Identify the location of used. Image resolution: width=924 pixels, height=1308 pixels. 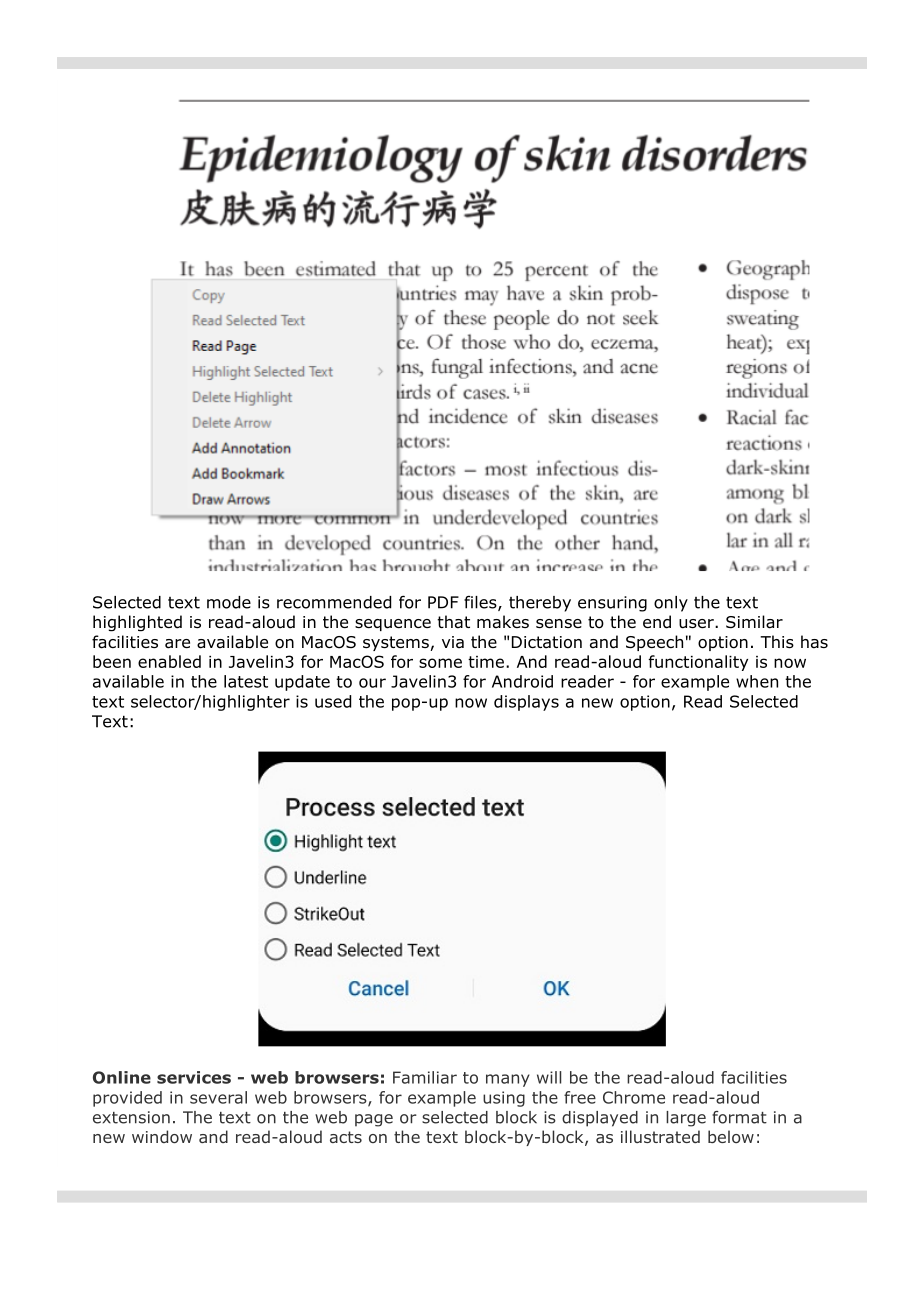
(333, 701).
